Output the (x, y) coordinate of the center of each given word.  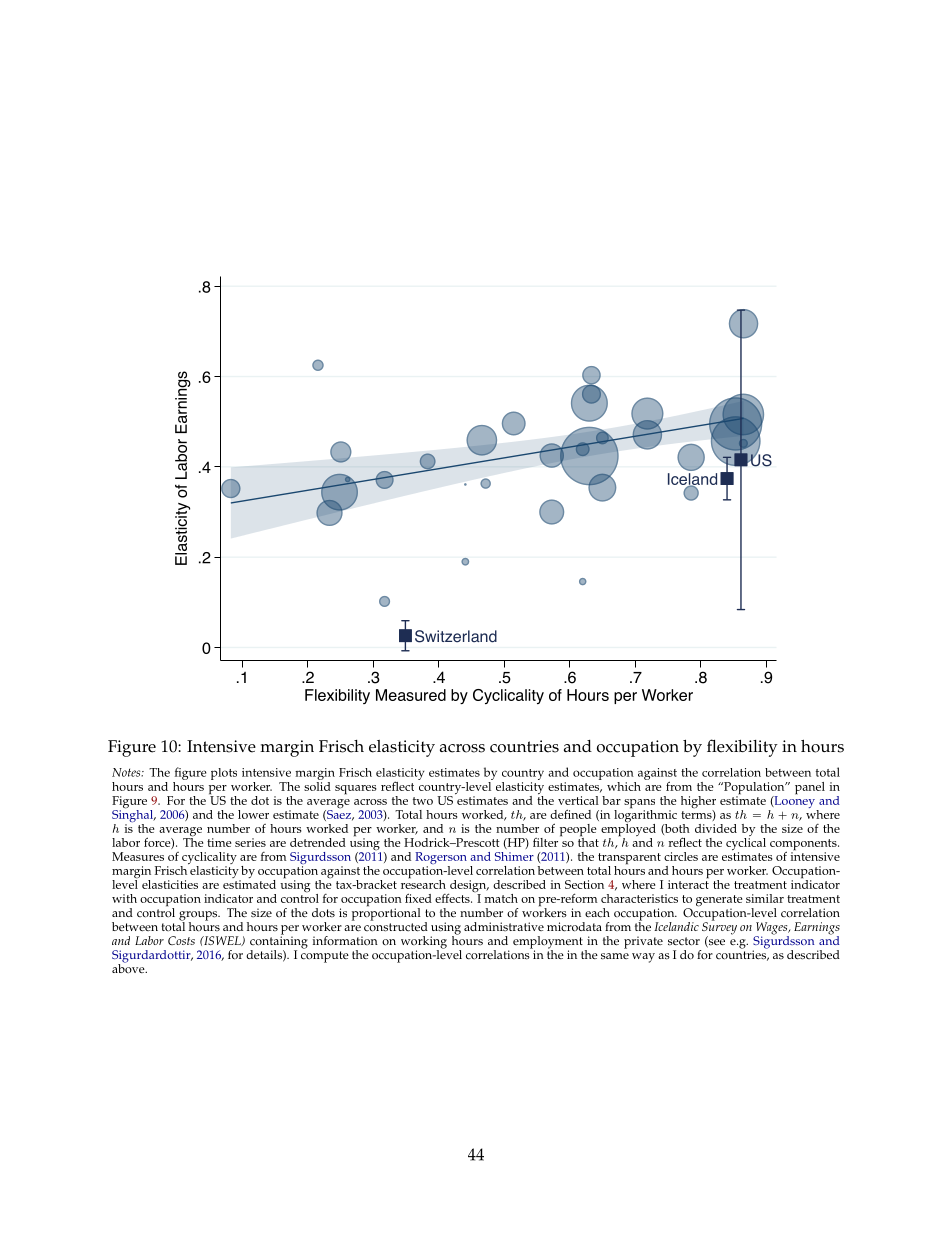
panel (810, 788)
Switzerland (456, 636)
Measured (411, 695)
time (219, 842)
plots (224, 774)
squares (355, 790)
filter (547, 841)
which (624, 786)
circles (681, 856)
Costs (181, 940)
